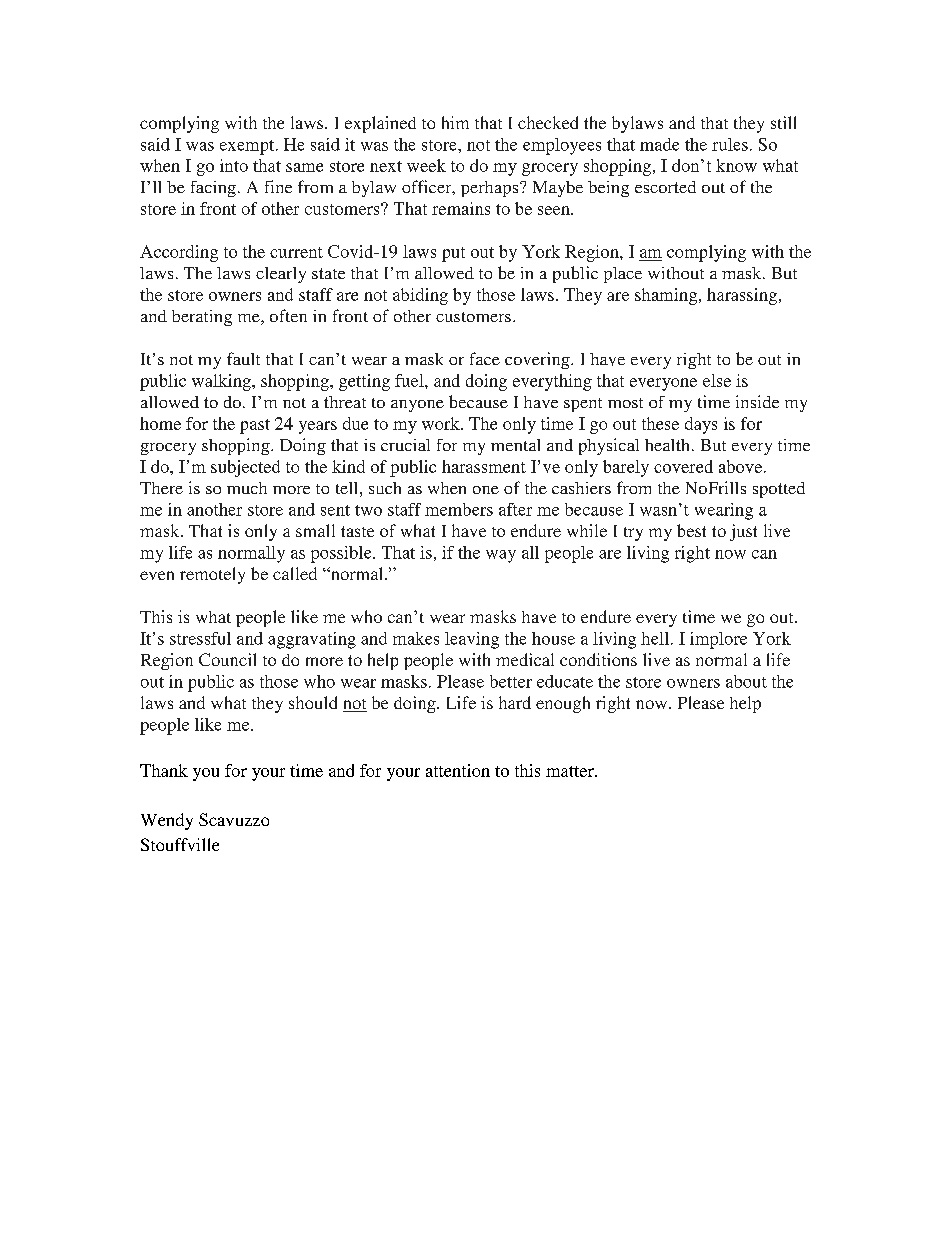 This screenshot has width=952, height=1233. Describe the element at coordinates (200, 638) in the screenshot. I see `stressful` at that location.
